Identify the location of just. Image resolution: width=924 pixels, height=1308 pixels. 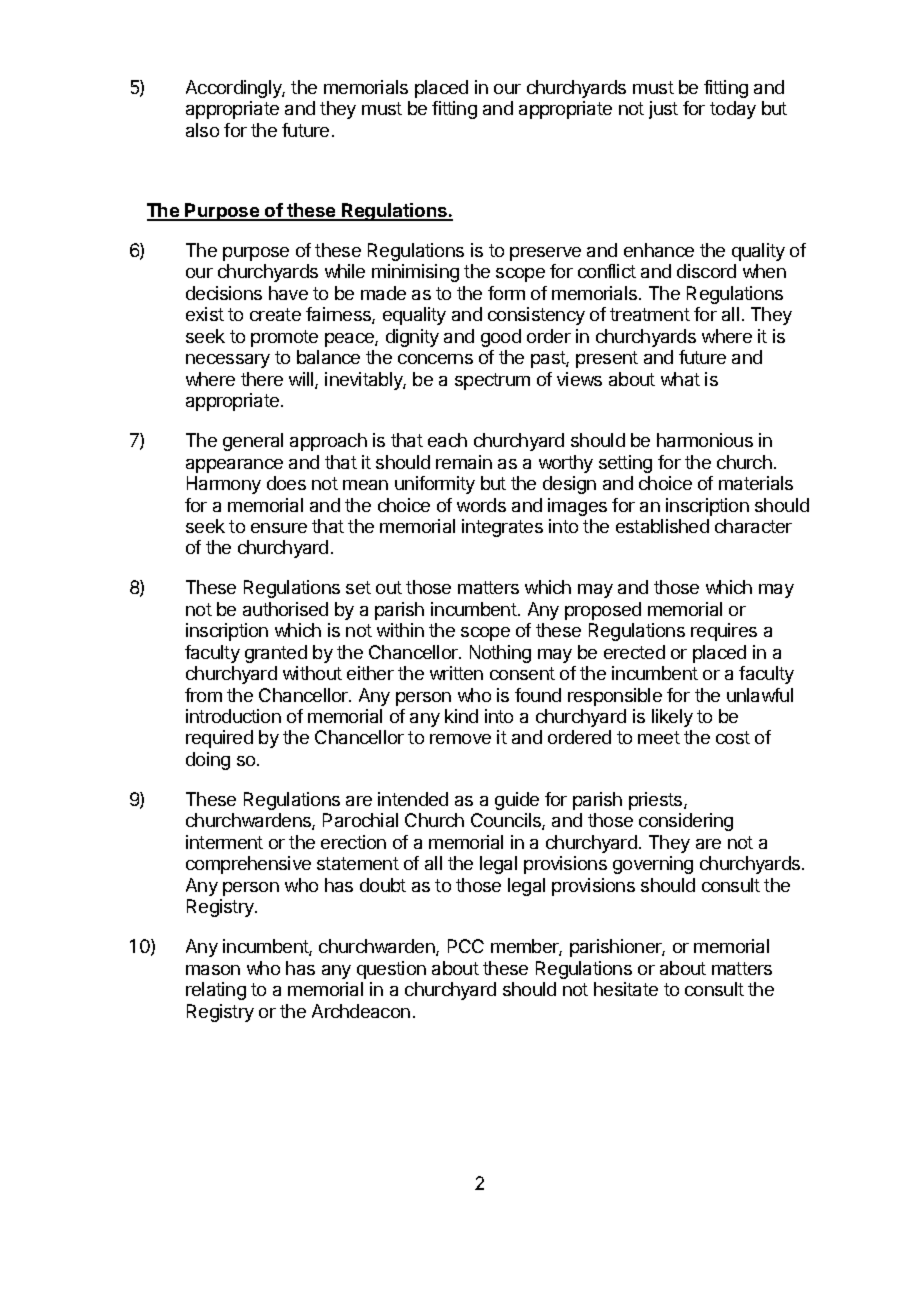
(663, 110).
